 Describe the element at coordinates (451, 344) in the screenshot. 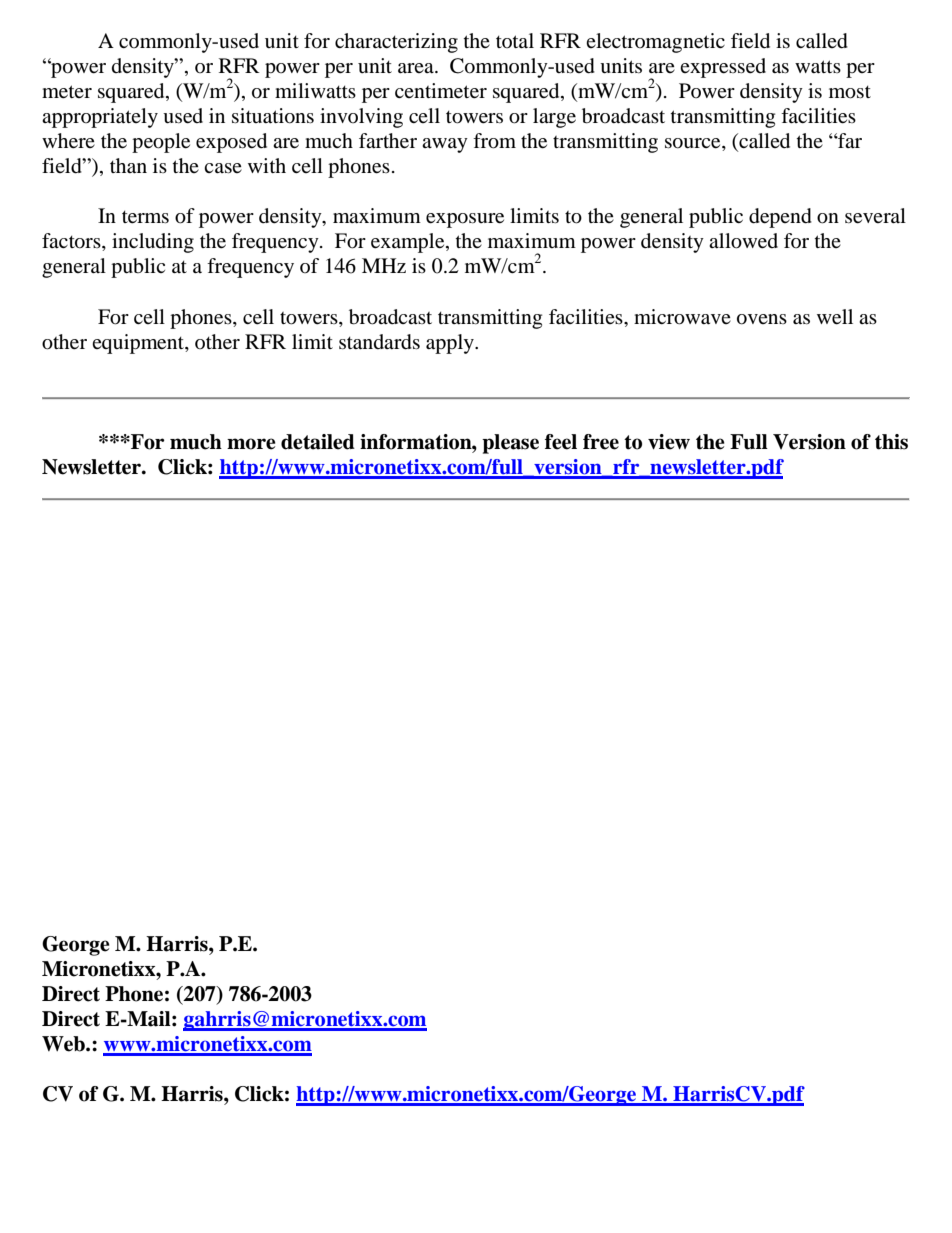

I see `apply` at that location.
